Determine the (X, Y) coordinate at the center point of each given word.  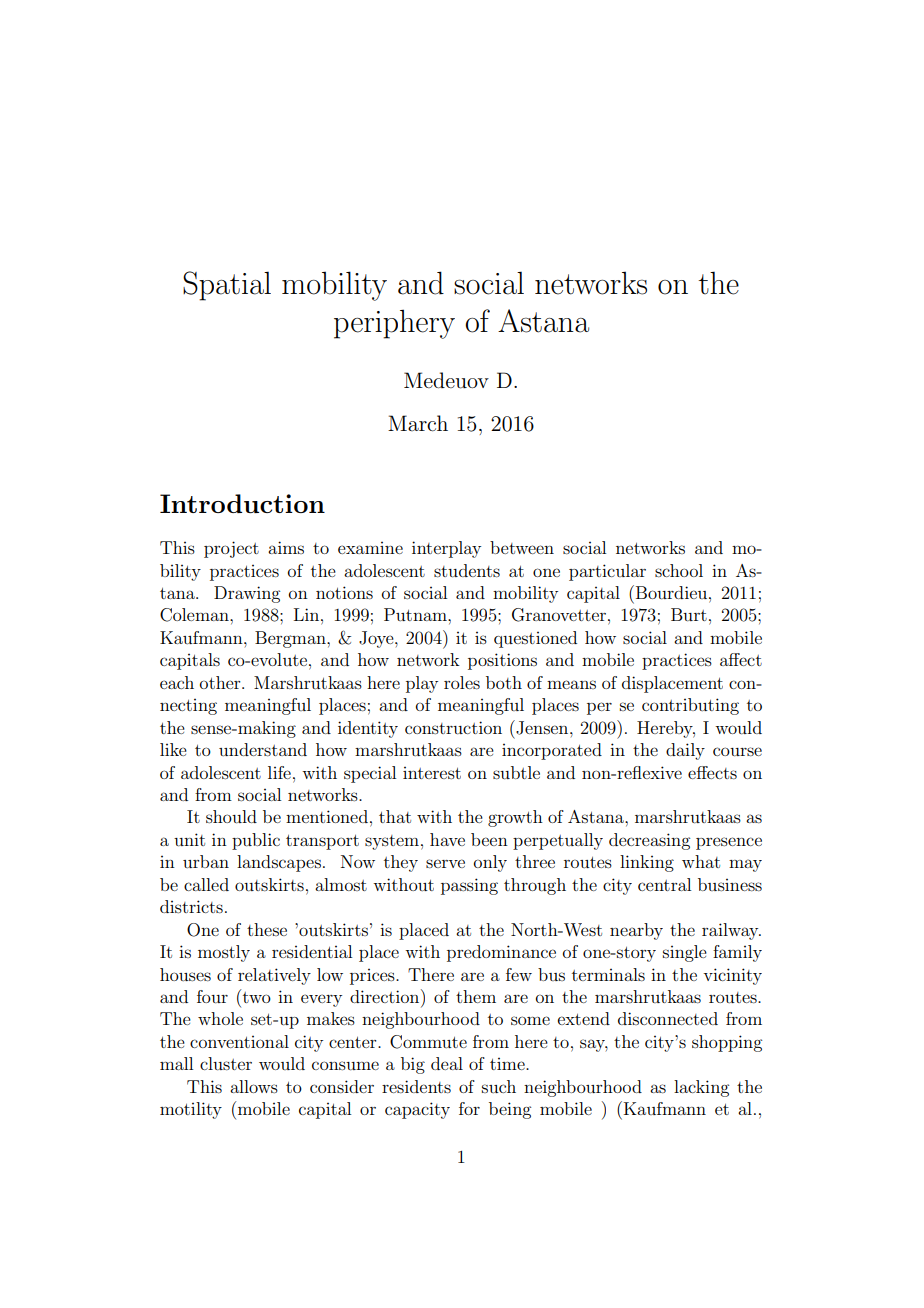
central (664, 884)
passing (469, 886)
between (522, 547)
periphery (394, 324)
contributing (690, 706)
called (206, 884)
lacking (701, 1088)
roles (462, 682)
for (469, 1108)
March (418, 423)
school (679, 570)
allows (254, 1086)
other (221, 682)
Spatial (227, 286)
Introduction (242, 503)
